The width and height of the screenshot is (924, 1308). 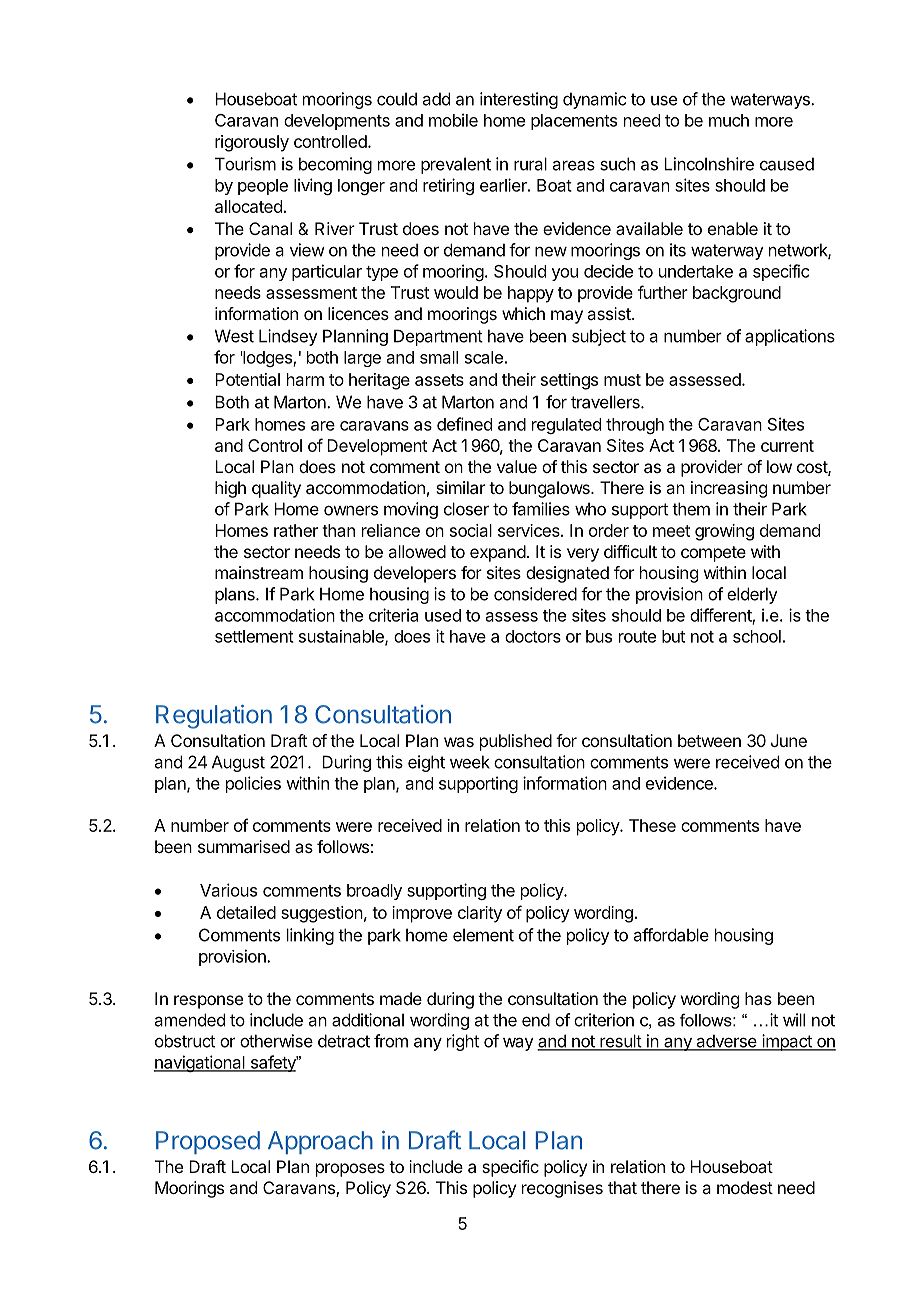 I want to click on rigorously, so click(x=252, y=143).
